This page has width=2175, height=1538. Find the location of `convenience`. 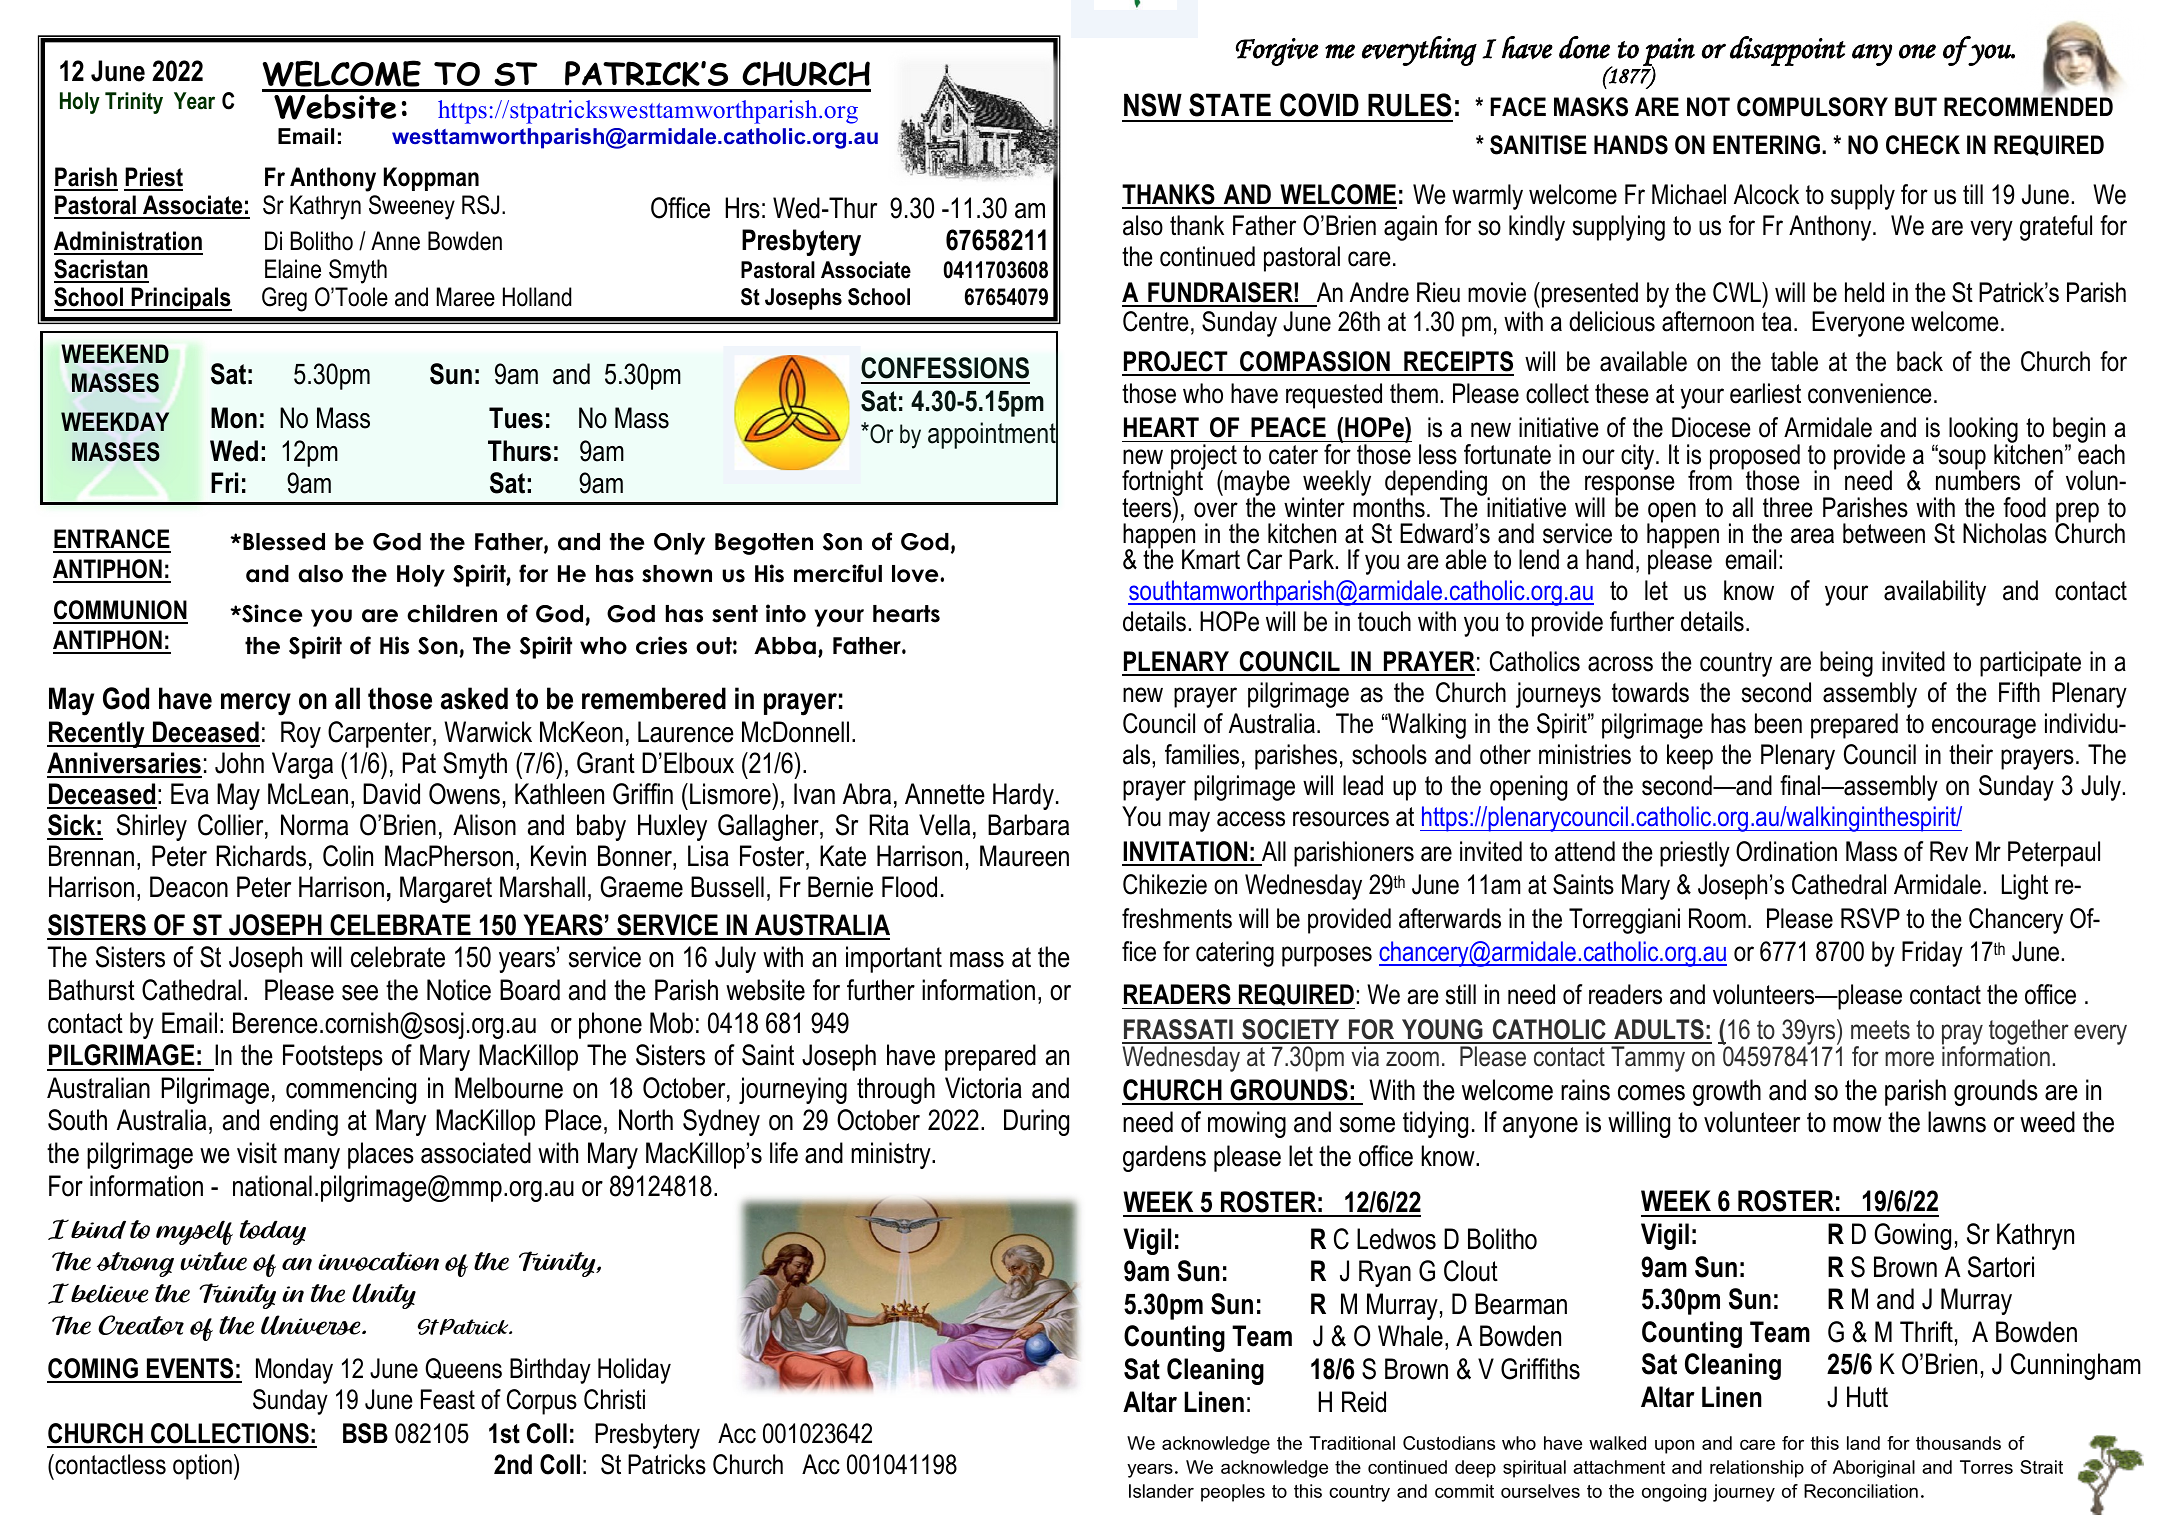

convenience is located at coordinates (1870, 393).
